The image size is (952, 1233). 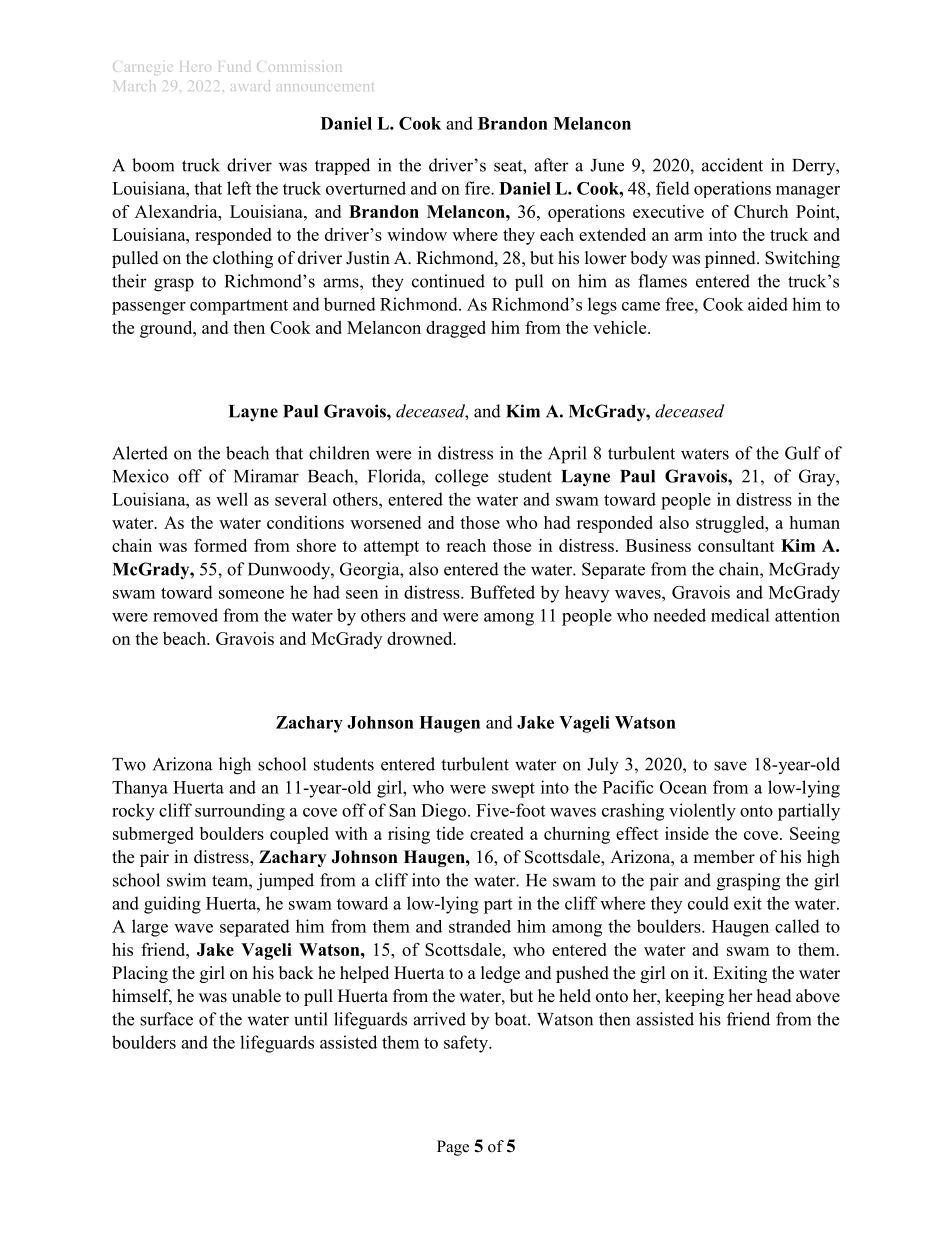 I want to click on Hero, so click(x=195, y=66).
